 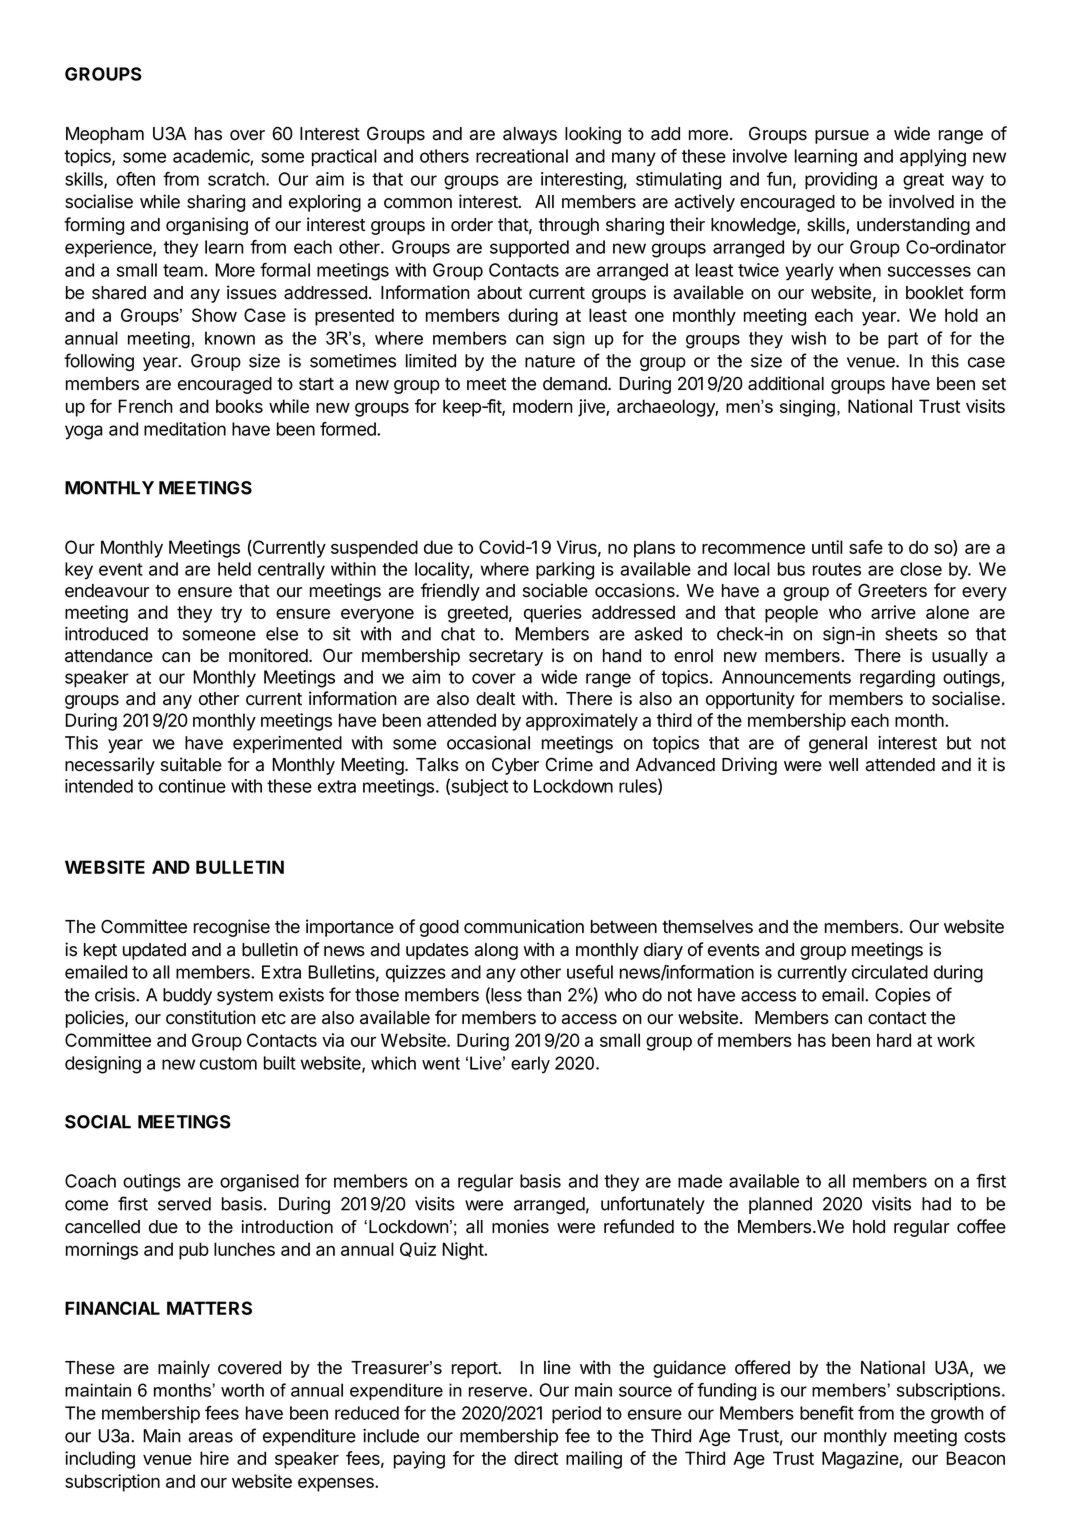 I want to click on Cyber, so click(x=515, y=766).
